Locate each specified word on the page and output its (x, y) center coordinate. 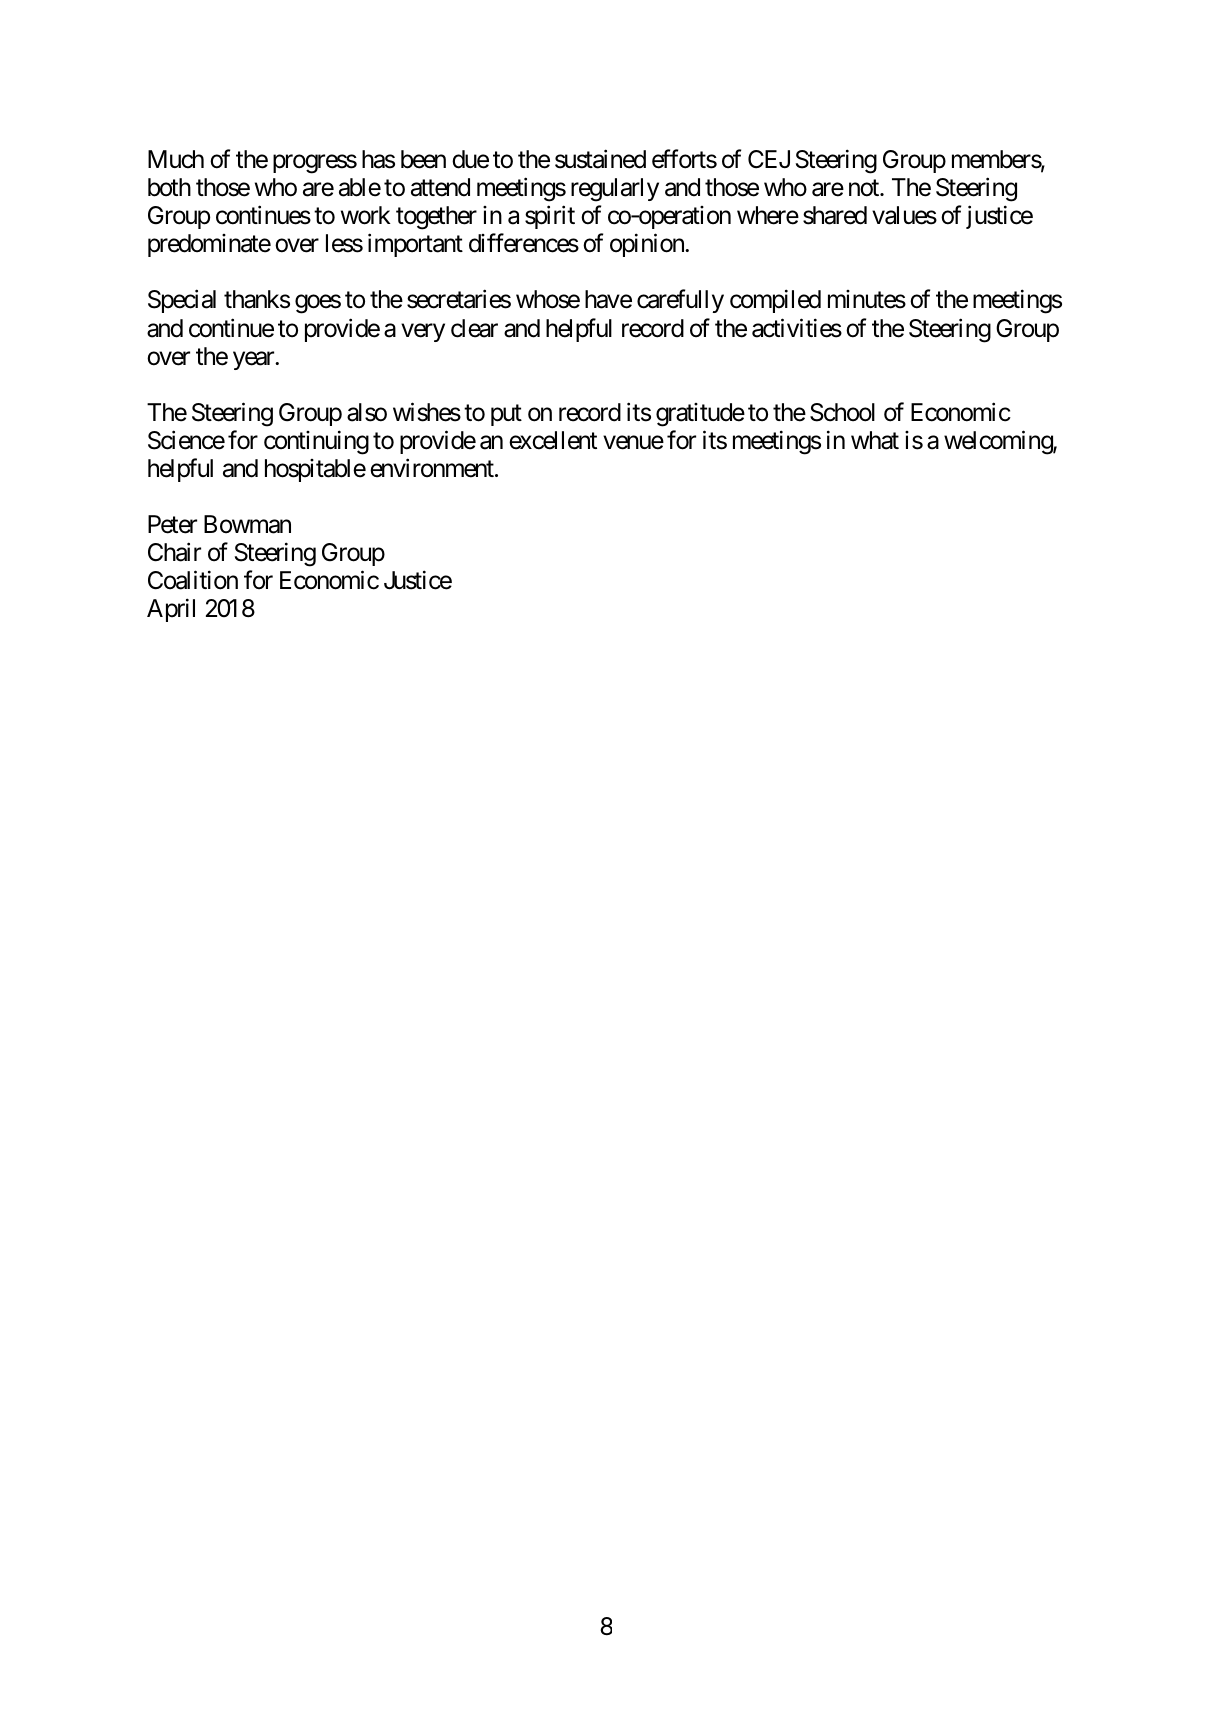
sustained (600, 159)
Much (176, 159)
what (875, 440)
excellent (553, 440)
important (415, 245)
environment (433, 468)
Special (182, 301)
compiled (775, 301)
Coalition (193, 580)
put (506, 415)
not (865, 188)
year (254, 360)
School (842, 412)
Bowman (247, 524)
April (171, 610)
